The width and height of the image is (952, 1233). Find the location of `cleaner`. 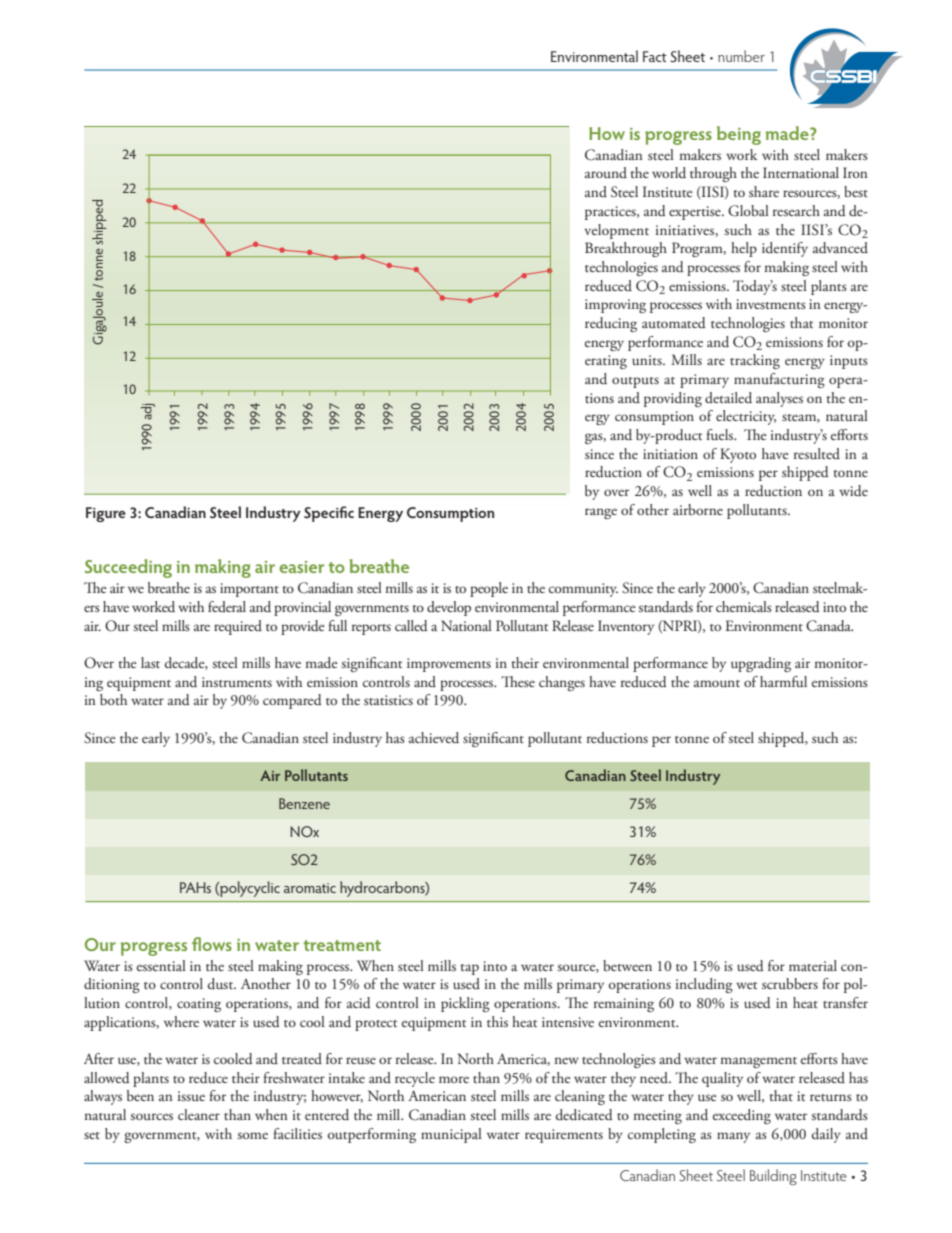

cleaner is located at coordinates (199, 1114).
